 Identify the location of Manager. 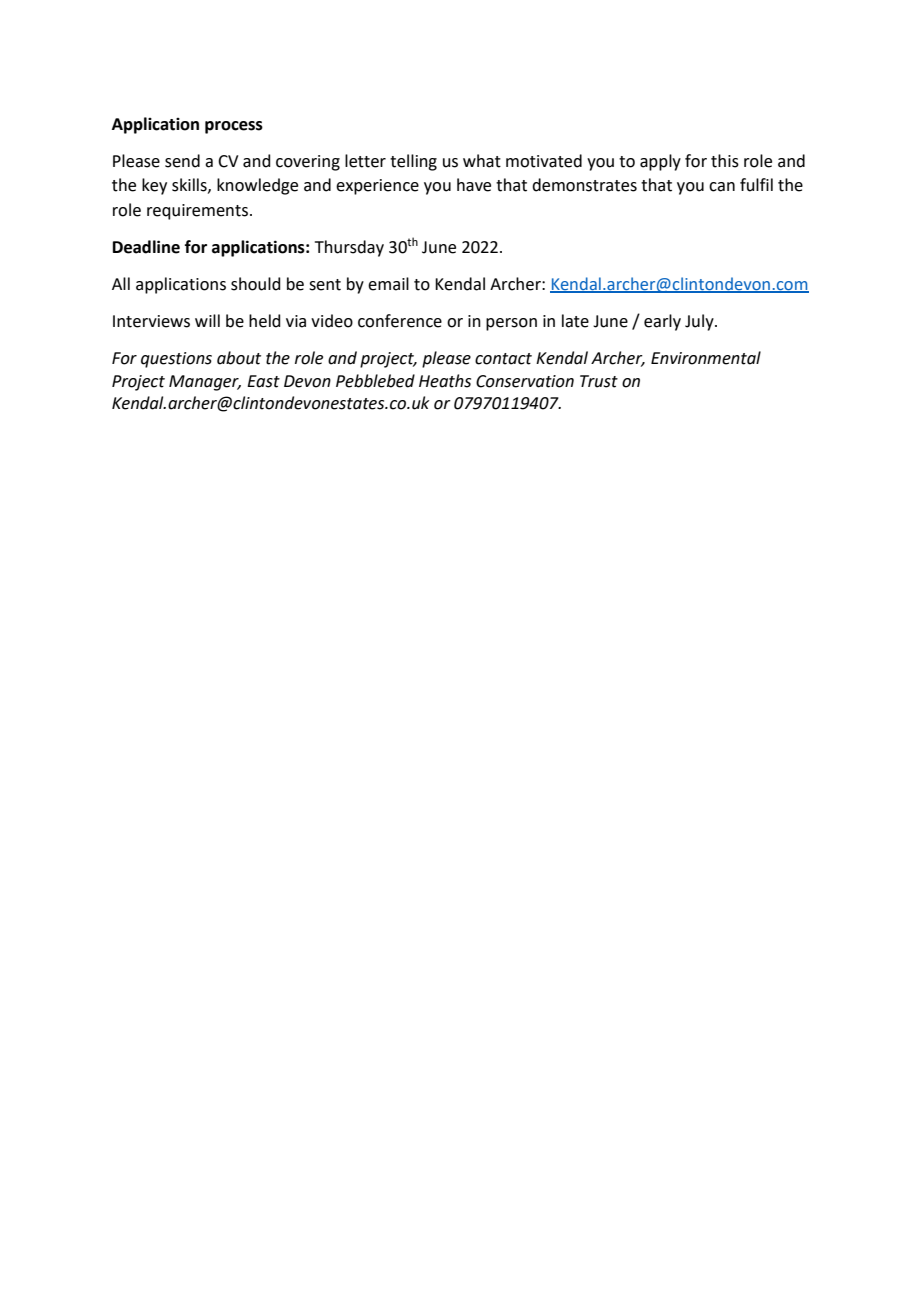
(205, 383).
